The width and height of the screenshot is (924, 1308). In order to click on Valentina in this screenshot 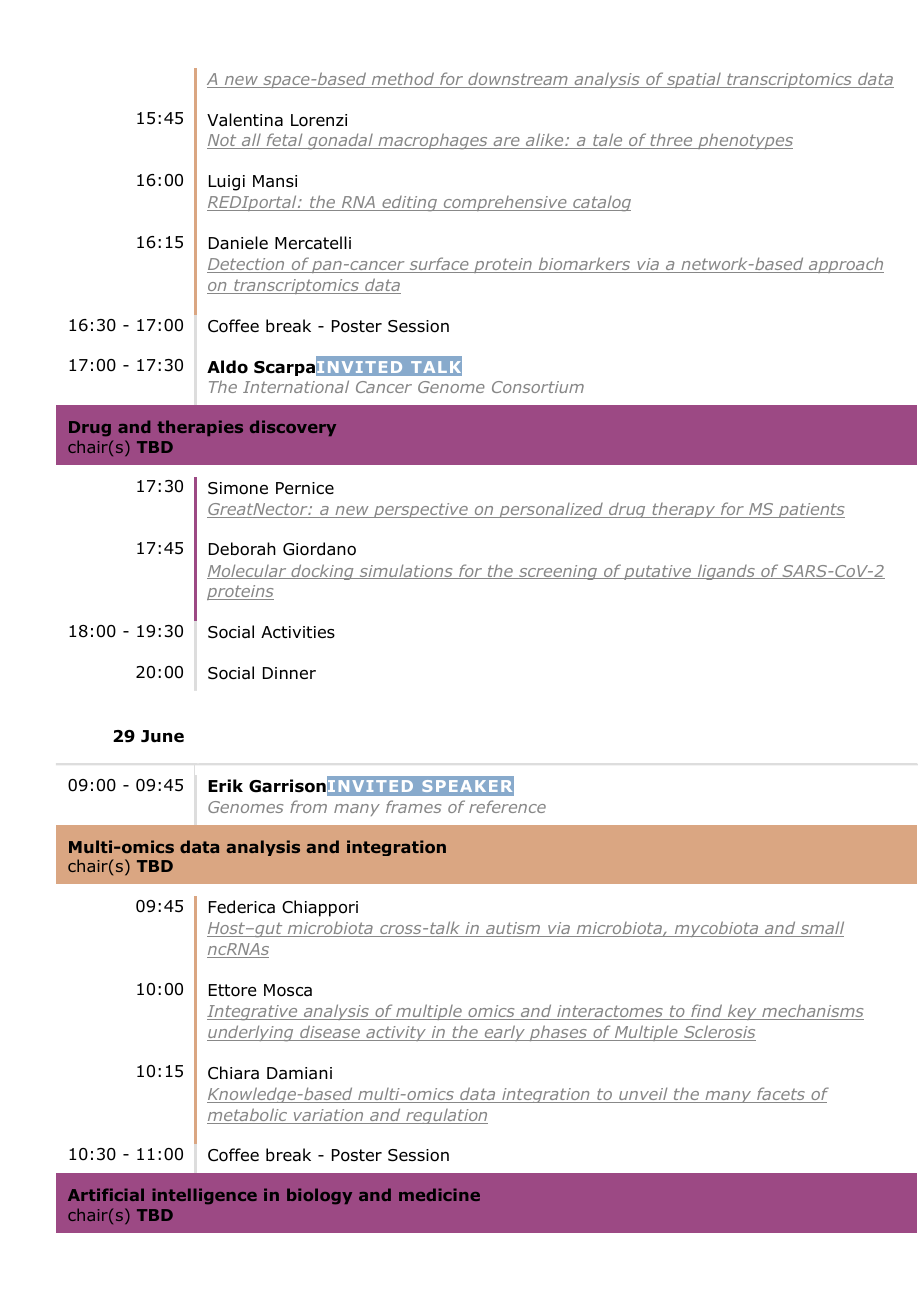, I will do `click(245, 120)`.
